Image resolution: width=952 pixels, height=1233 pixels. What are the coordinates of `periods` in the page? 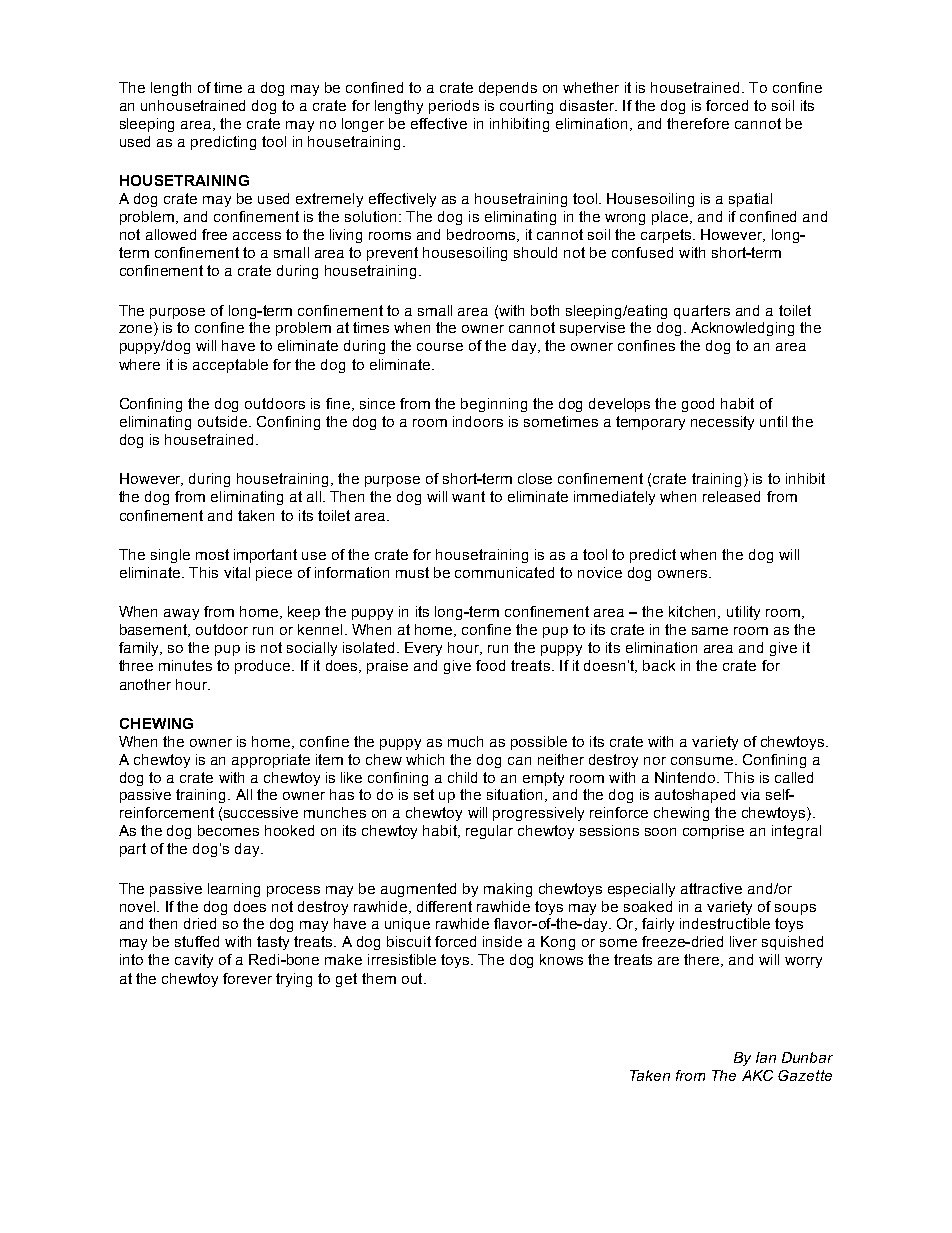 It's located at (454, 107).
